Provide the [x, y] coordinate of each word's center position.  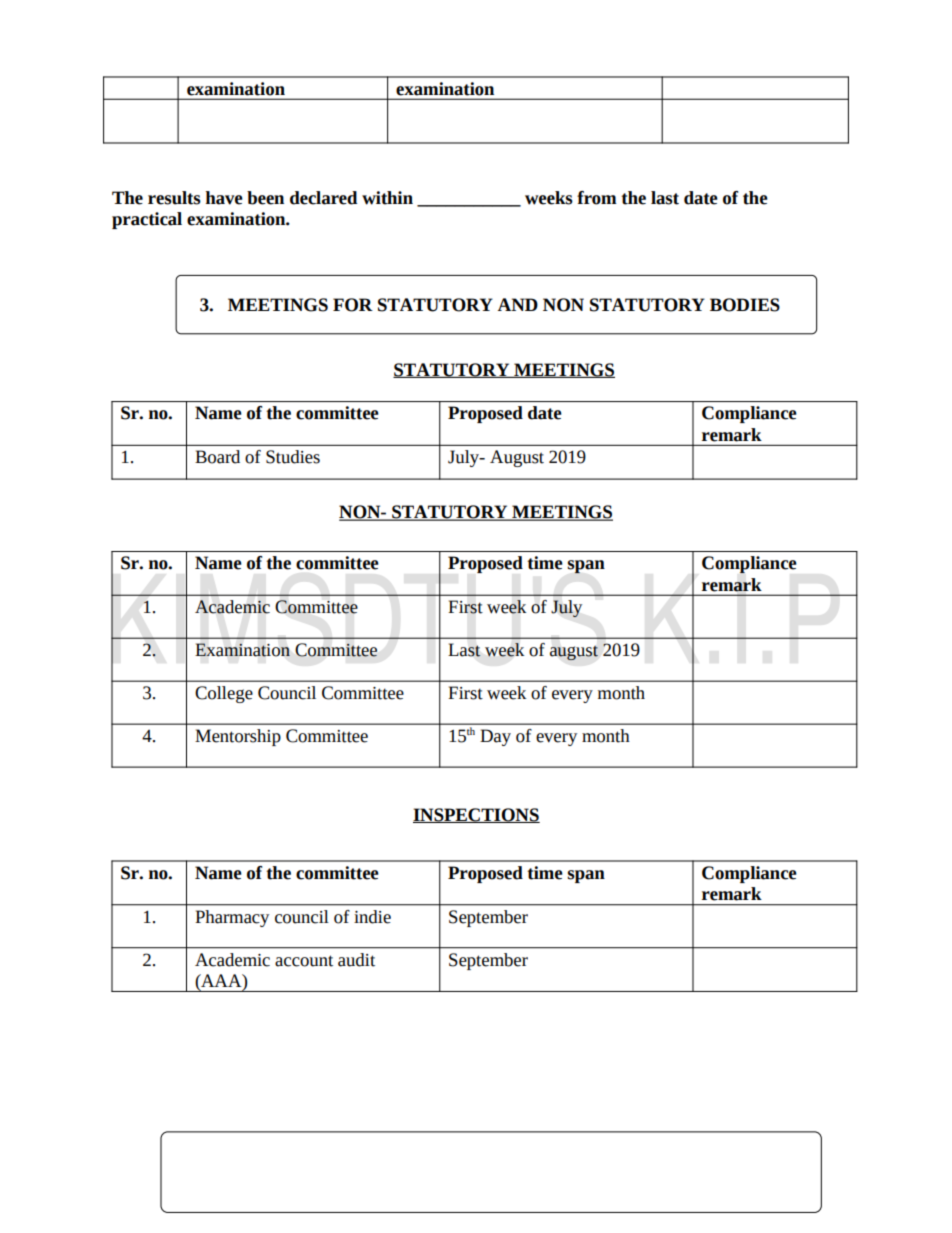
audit [356, 960]
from [597, 198]
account [304, 961]
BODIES [745, 305]
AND [518, 304]
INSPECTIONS [476, 815]
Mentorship [238, 737]
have [224, 198]
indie [372, 917]
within [387, 198]
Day [495, 737]
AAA [221, 980]
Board [217, 457]
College [224, 694]
